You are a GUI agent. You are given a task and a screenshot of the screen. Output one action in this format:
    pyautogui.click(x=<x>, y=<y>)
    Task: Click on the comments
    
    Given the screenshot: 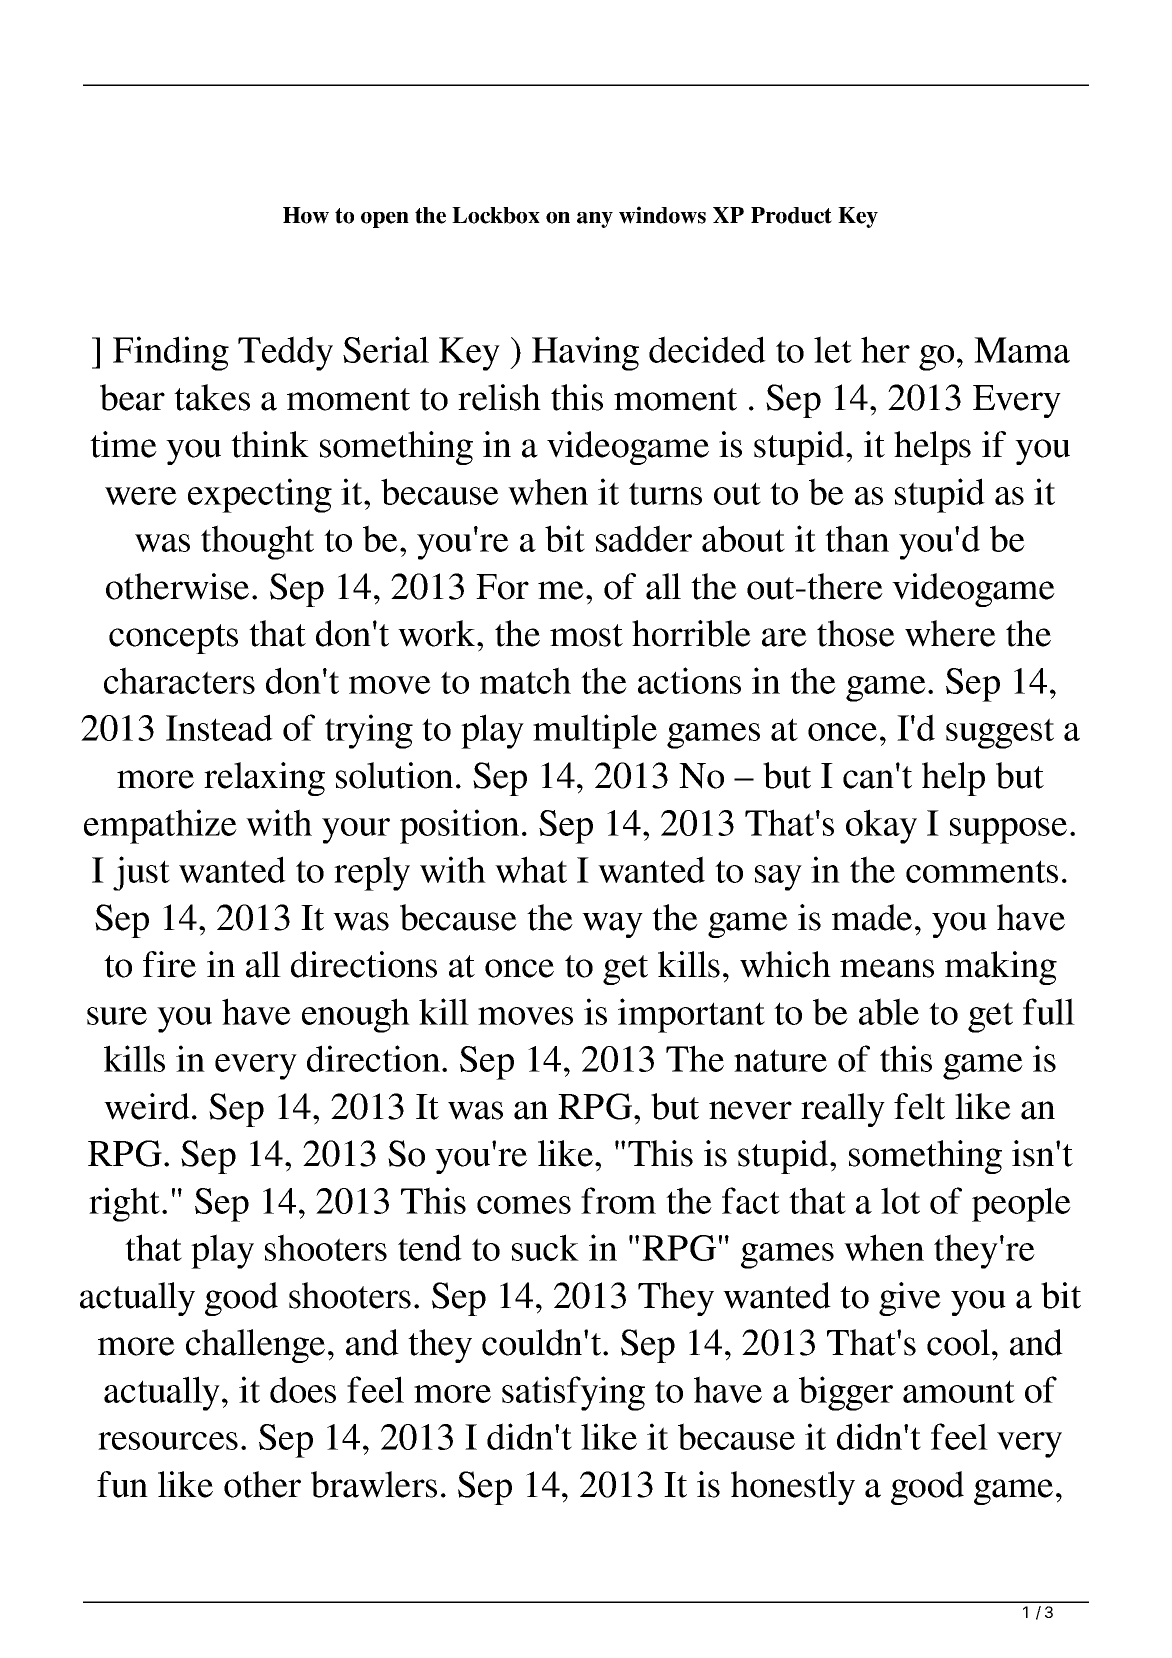 What is the action you would take?
    pyautogui.click(x=982, y=871)
